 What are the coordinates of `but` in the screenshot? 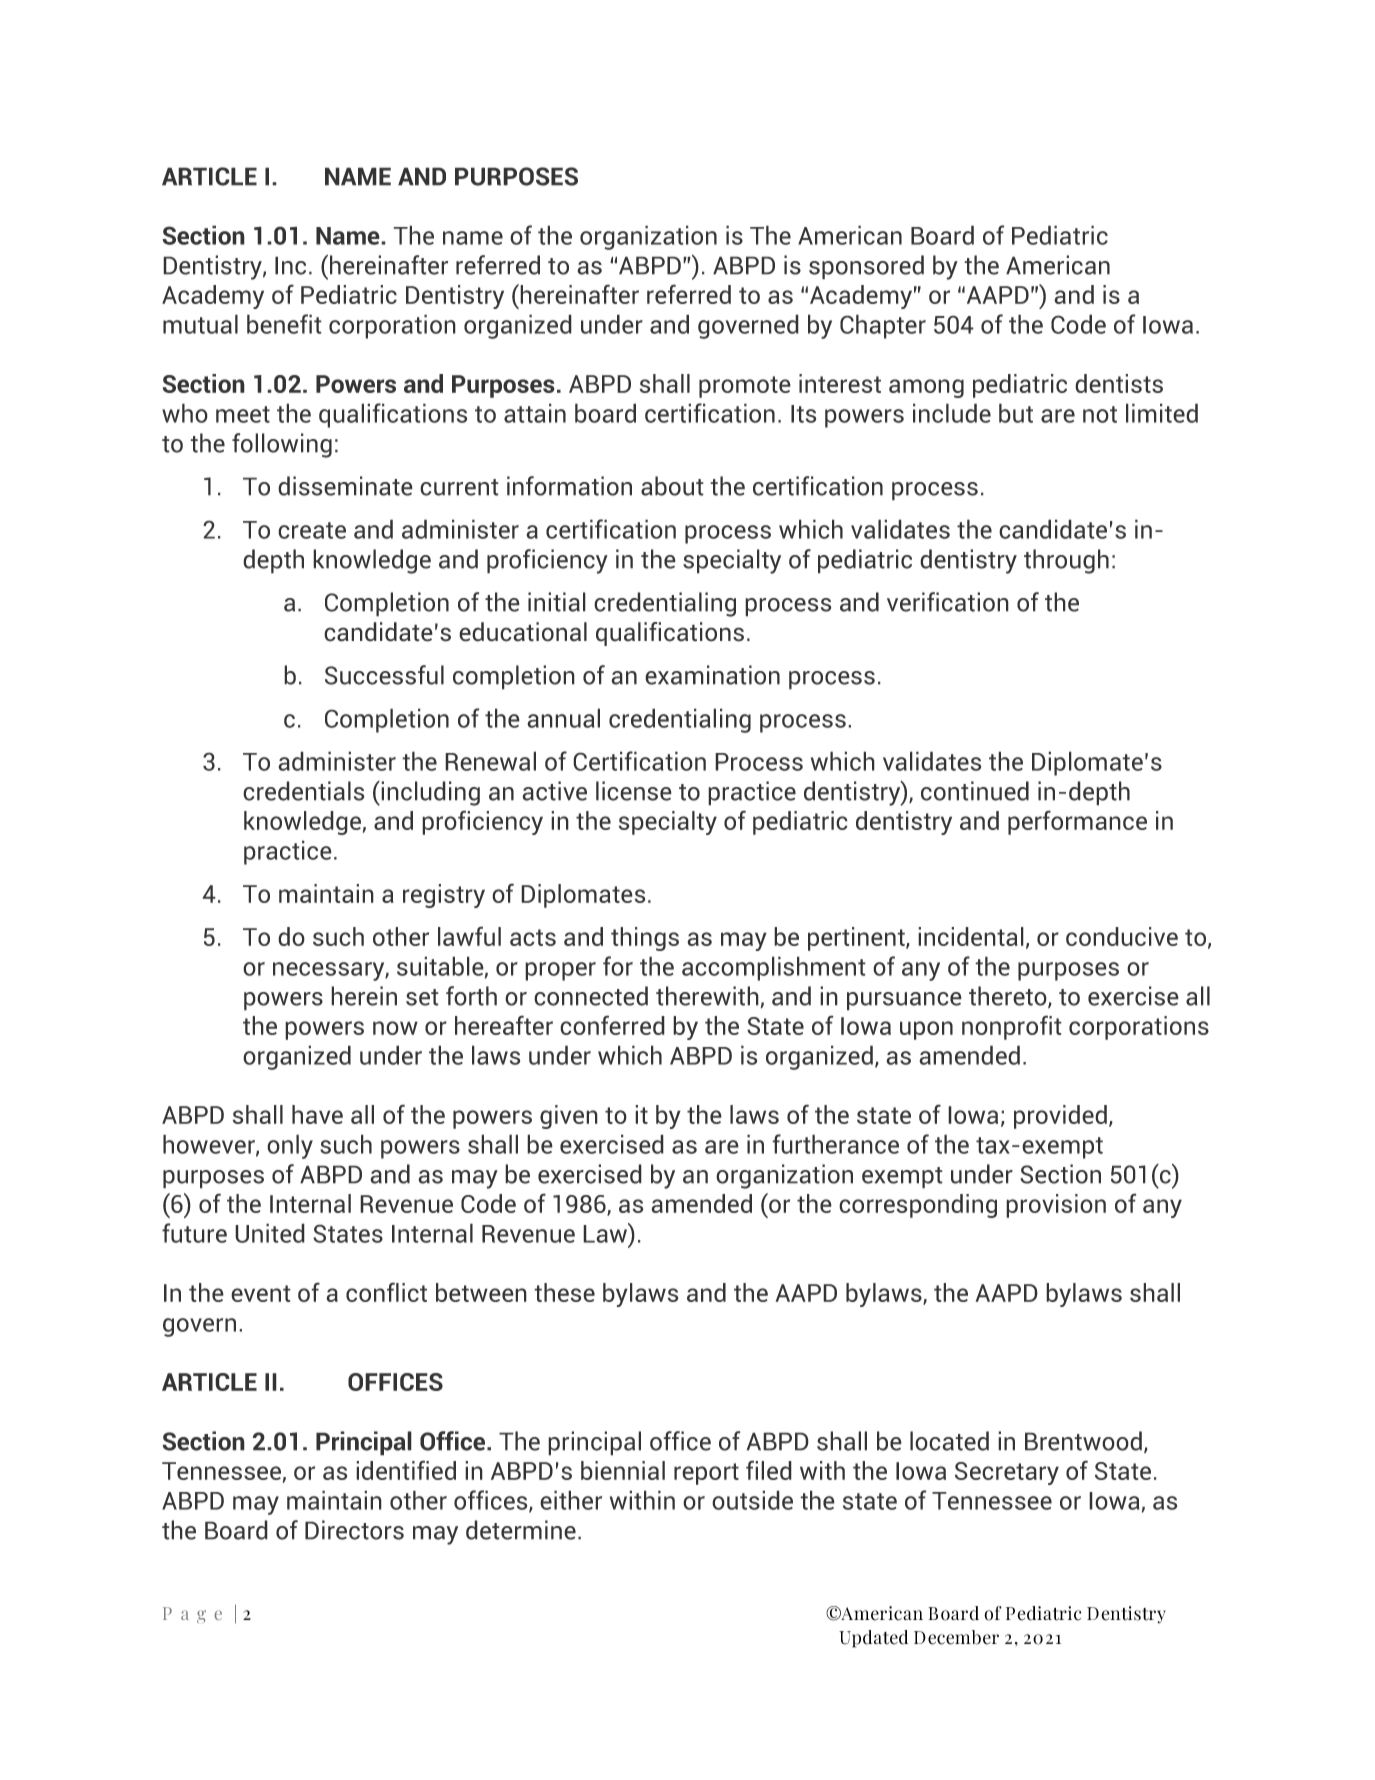 It's located at (1016, 413).
